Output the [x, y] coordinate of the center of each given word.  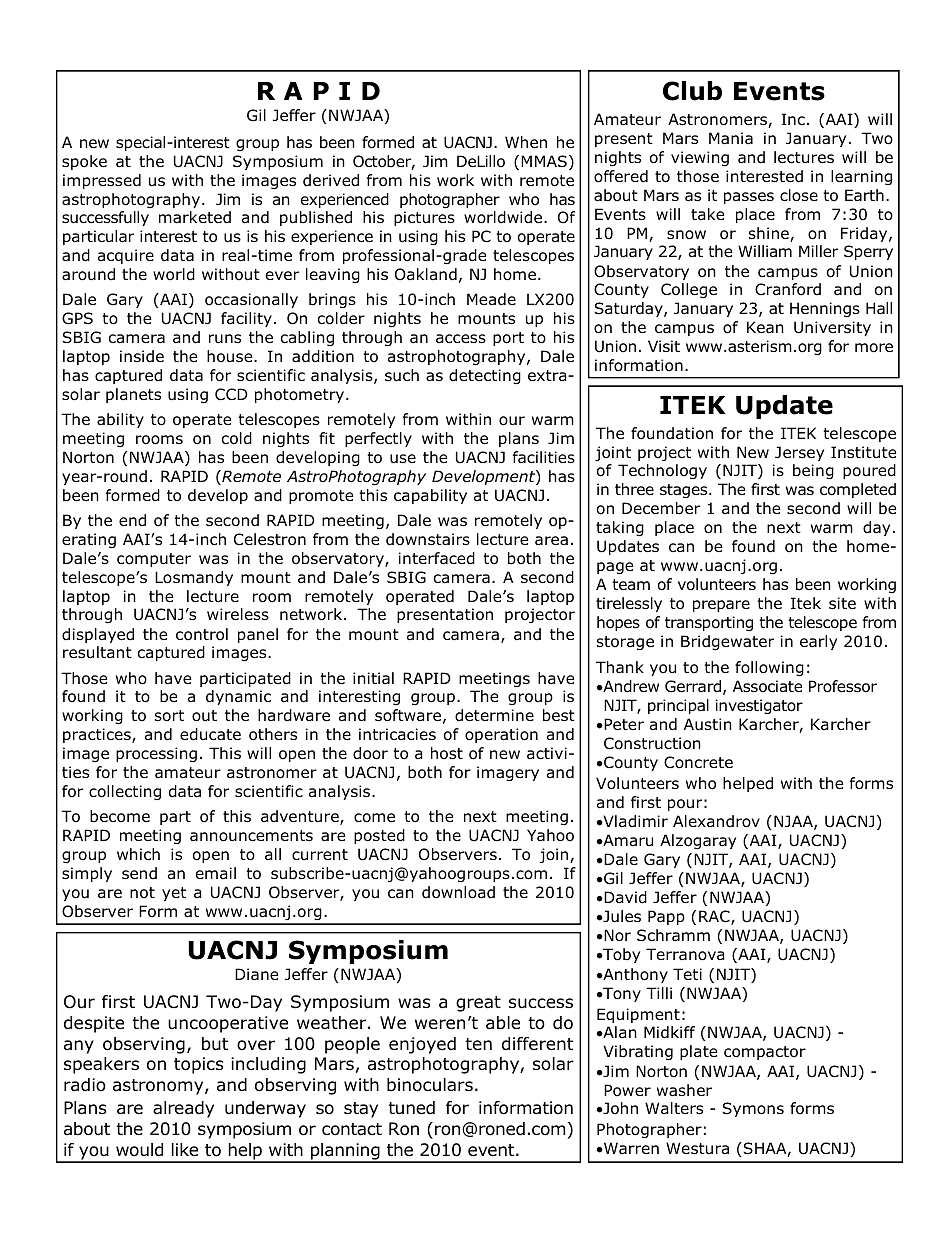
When [526, 142]
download [458, 892]
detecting [485, 376]
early [818, 642]
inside [142, 356]
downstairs [428, 539]
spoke [84, 162]
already [183, 1109]
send [139, 873]
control [202, 634]
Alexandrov [716, 821]
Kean [765, 327]
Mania [731, 138]
